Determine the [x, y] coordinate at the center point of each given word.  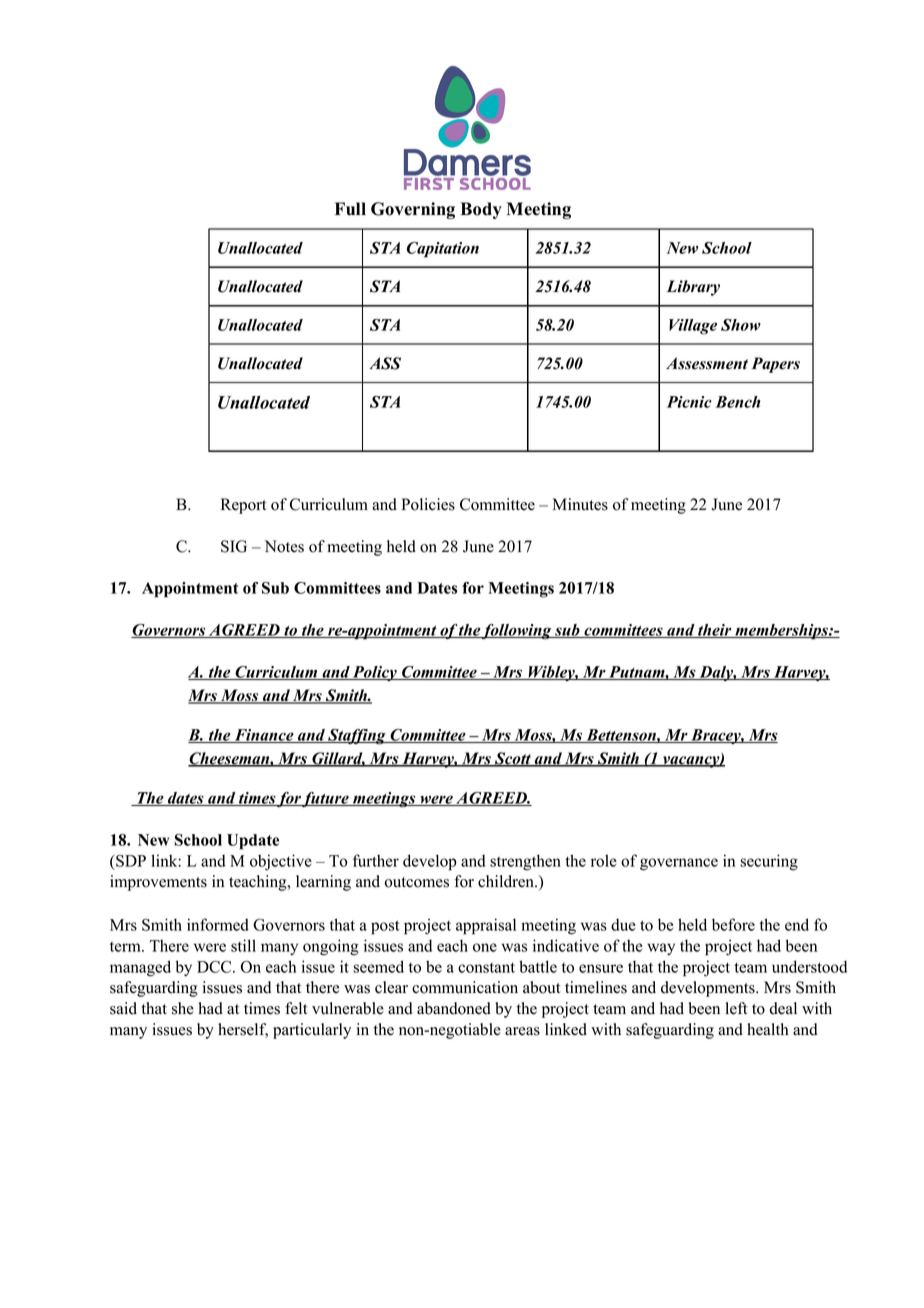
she [183, 1008]
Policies [428, 504]
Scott [512, 759]
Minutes [580, 504]
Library [693, 288]
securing [769, 862]
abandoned [454, 1008]
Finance [264, 736]
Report [243, 506]
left [736, 1008]
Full [350, 209]
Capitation [443, 250]
